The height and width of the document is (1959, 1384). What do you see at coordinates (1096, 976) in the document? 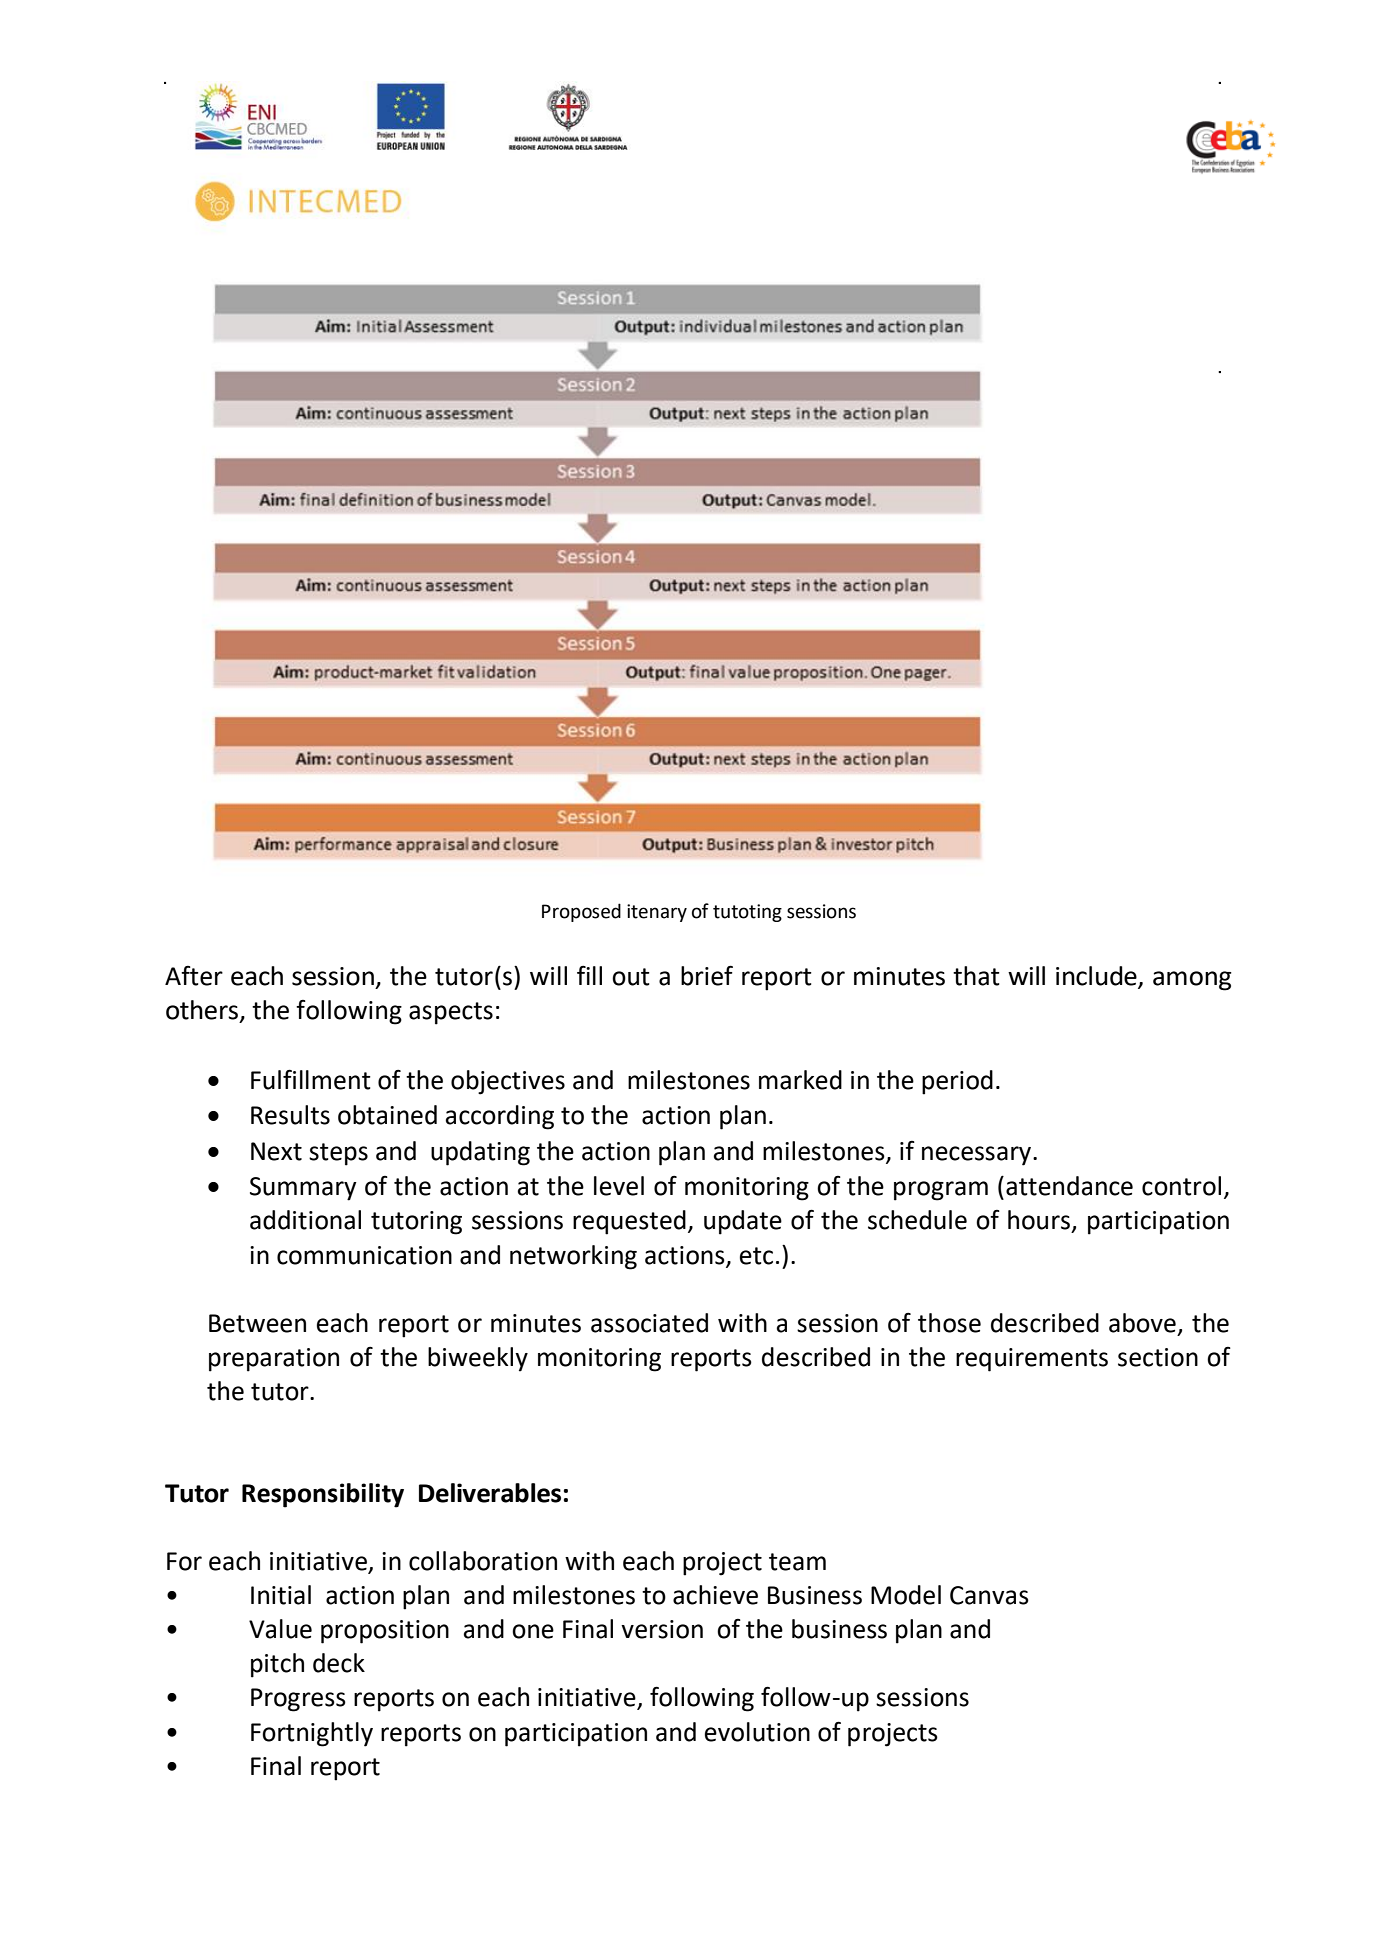
I see `include` at bounding box center [1096, 976].
